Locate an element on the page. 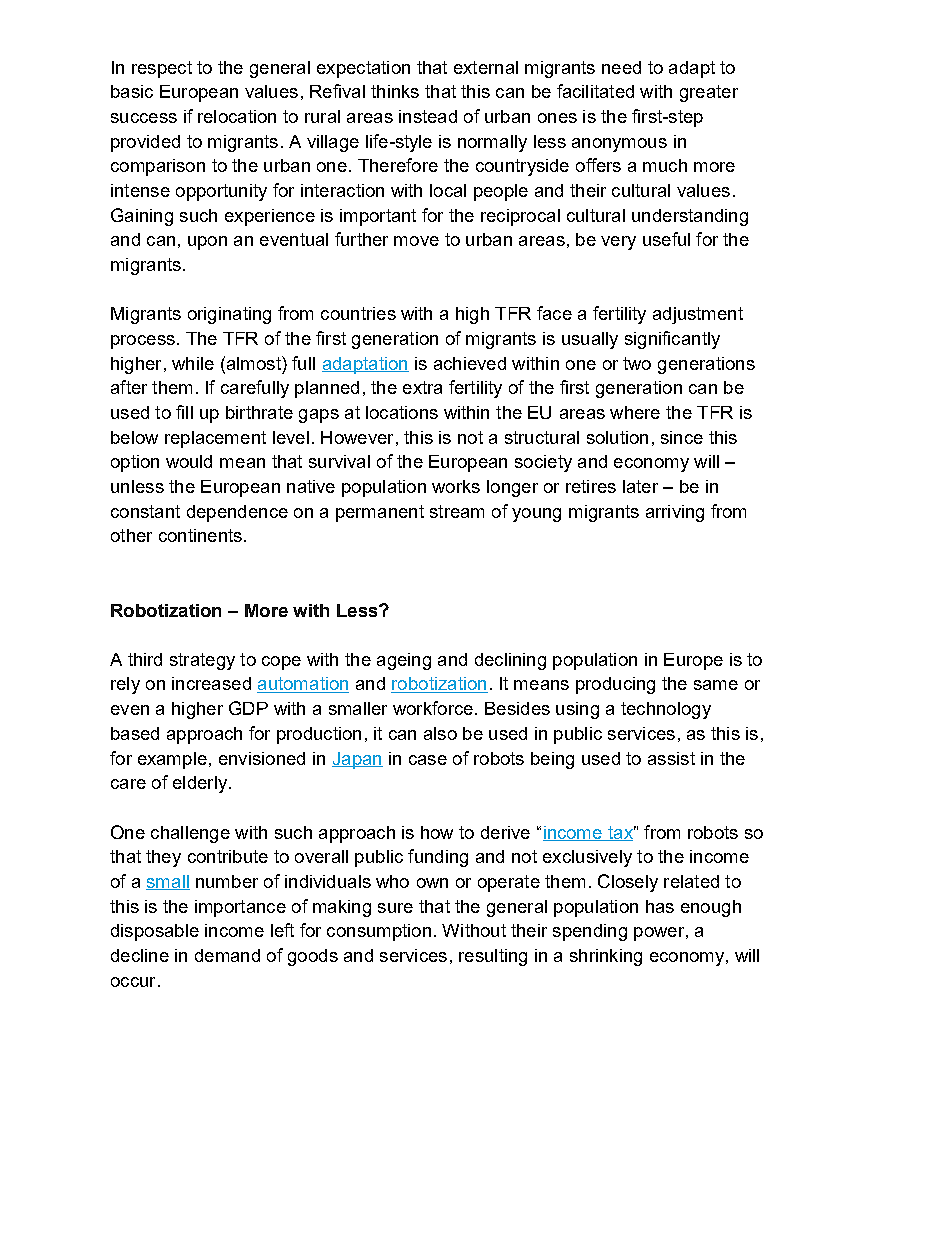 The height and width of the image is (1233, 952). continents is located at coordinates (200, 535).
